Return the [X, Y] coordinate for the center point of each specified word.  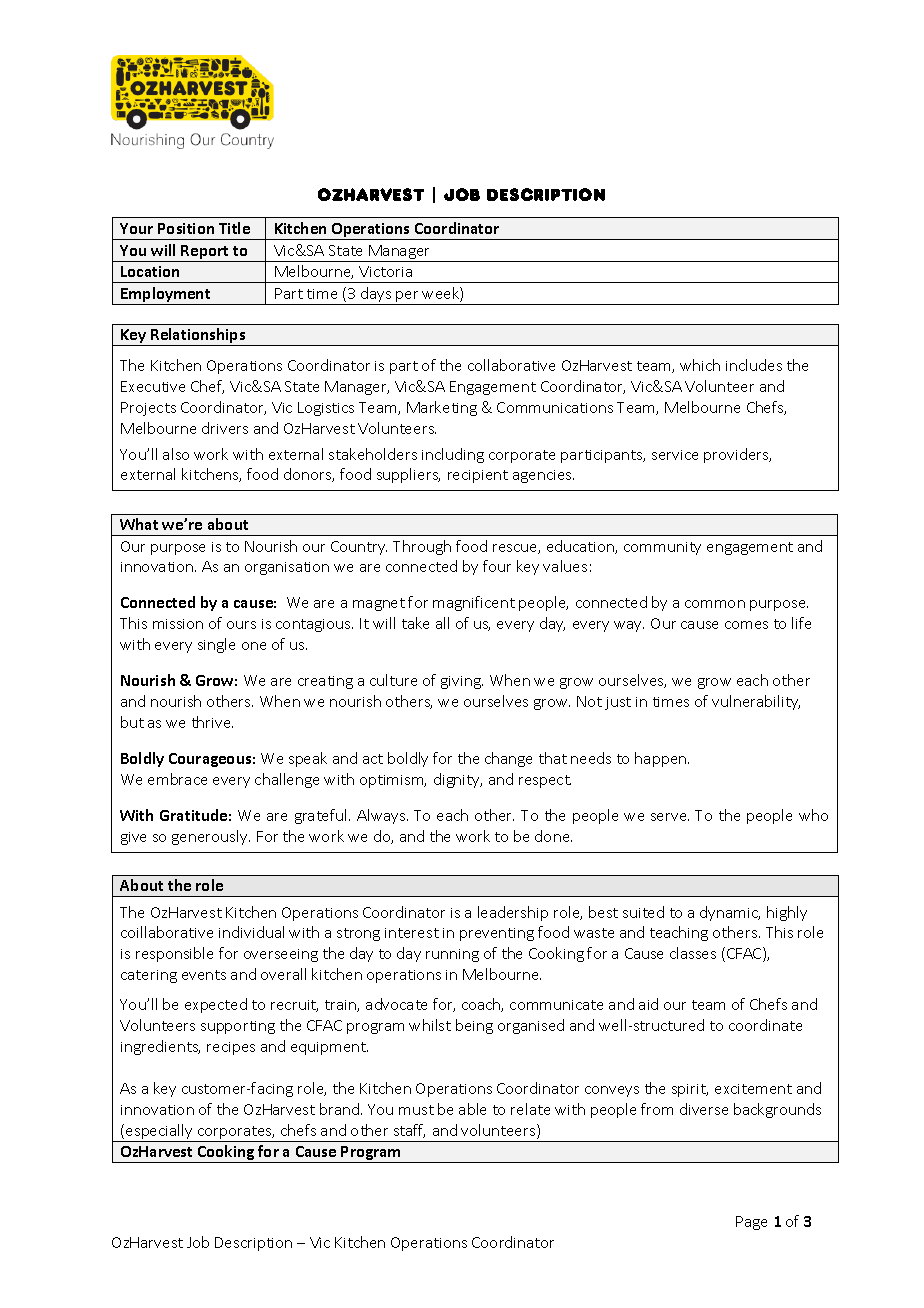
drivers [225, 428]
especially [159, 1133]
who [813, 815]
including [453, 455]
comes [746, 625]
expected [216, 1005]
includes [754, 365]
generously [211, 837]
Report [204, 252]
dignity [458, 780]
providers [737, 455]
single [216, 645]
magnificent [474, 603]
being [474, 1026]
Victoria [385, 271]
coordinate [765, 1025]
